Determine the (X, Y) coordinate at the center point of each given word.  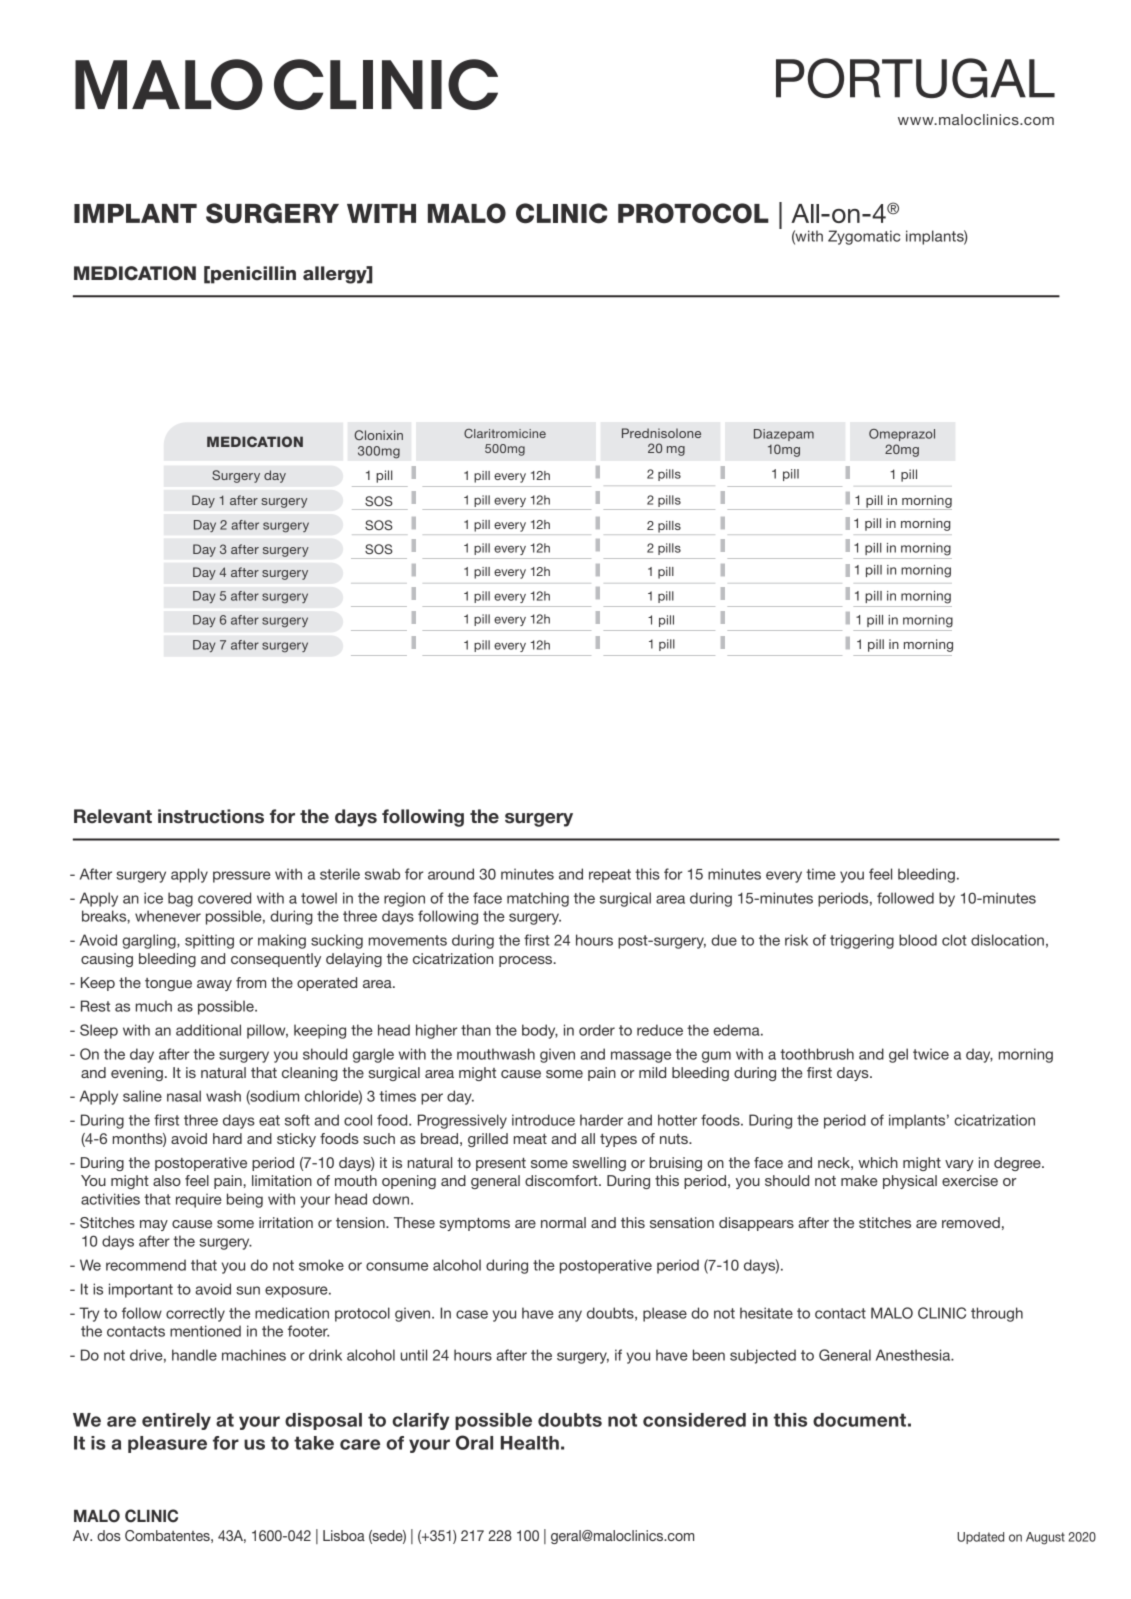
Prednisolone (661, 433)
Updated (980, 1538)
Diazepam (784, 435)
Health (530, 1443)
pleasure (167, 1444)
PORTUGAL (915, 78)
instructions (211, 816)
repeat (610, 876)
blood (918, 940)
